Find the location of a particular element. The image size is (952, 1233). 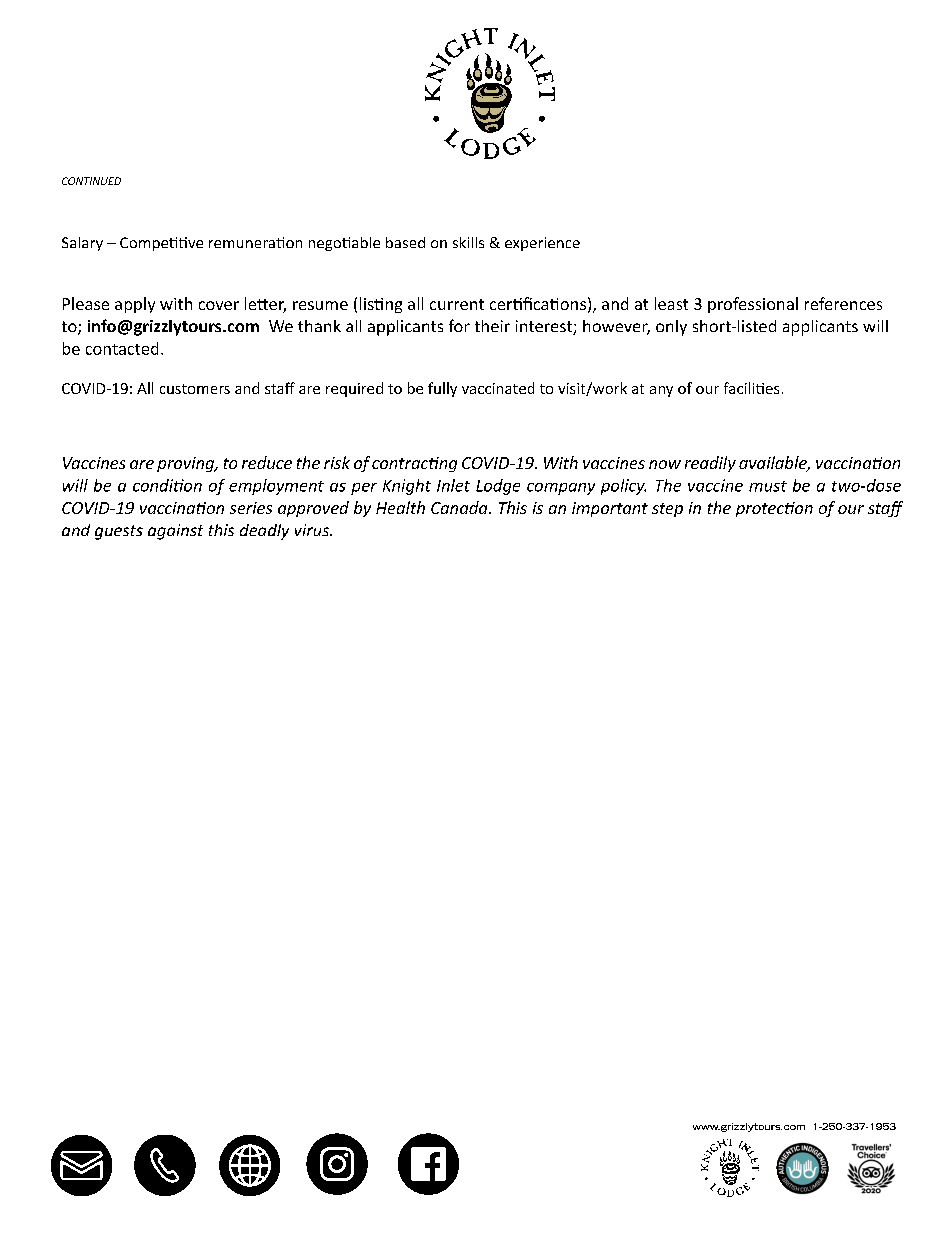

their is located at coordinates (492, 326).
